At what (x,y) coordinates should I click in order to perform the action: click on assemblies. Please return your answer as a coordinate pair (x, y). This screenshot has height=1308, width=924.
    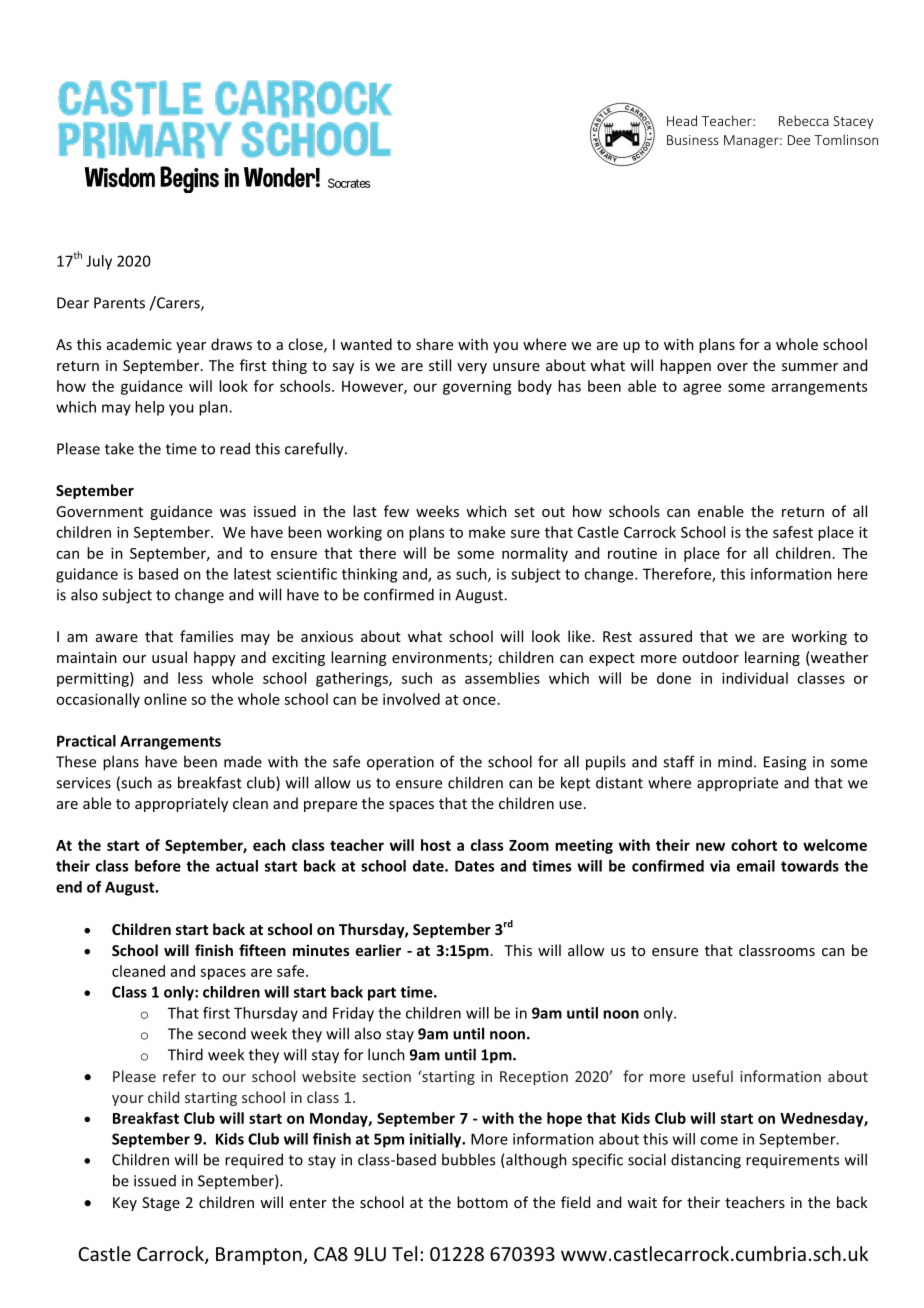
    Looking at the image, I should click on (502, 678).
